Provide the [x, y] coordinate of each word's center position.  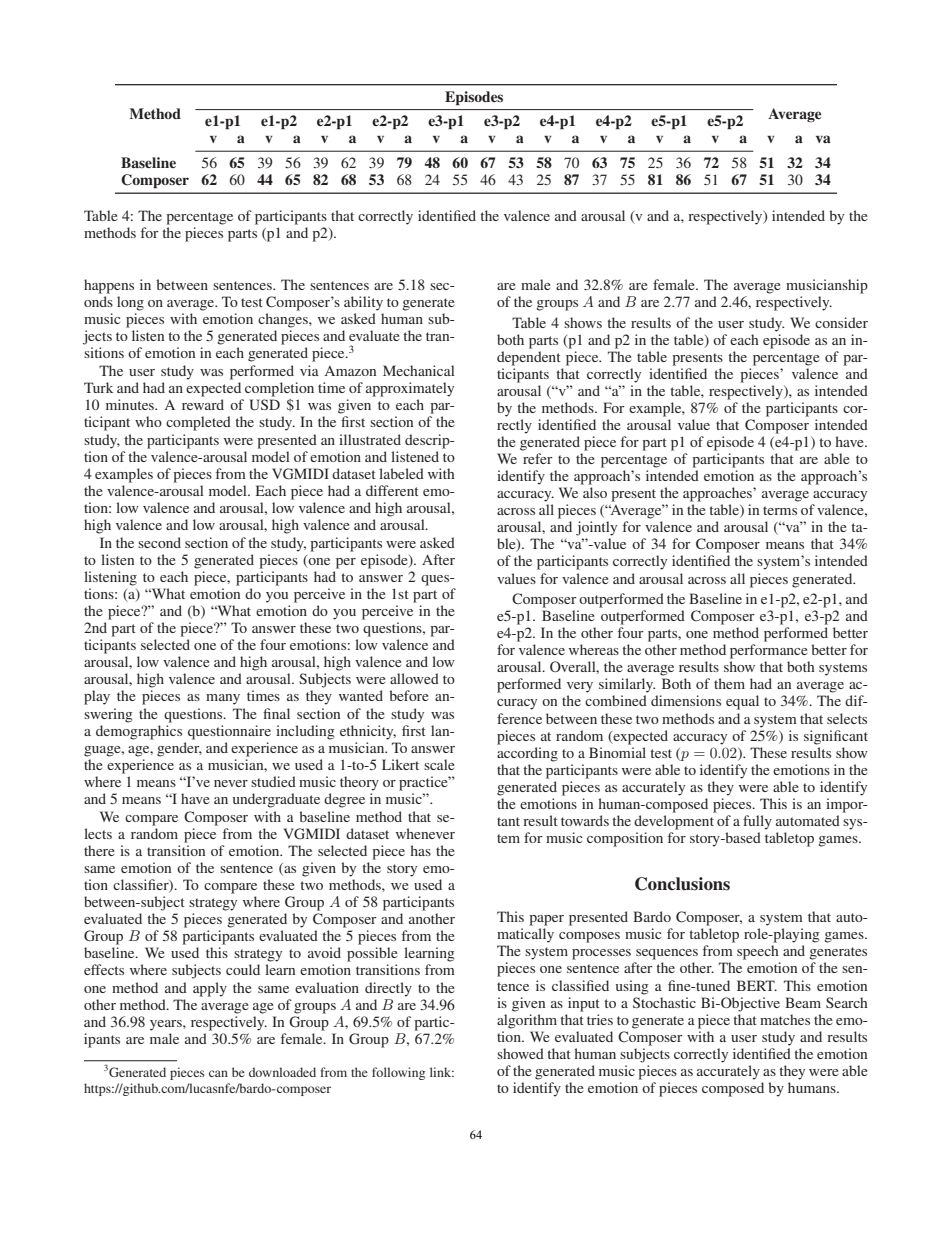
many [223, 699]
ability [363, 303]
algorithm [527, 1021]
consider [841, 322]
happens [109, 286]
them [729, 683]
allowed [414, 678]
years [167, 1025]
